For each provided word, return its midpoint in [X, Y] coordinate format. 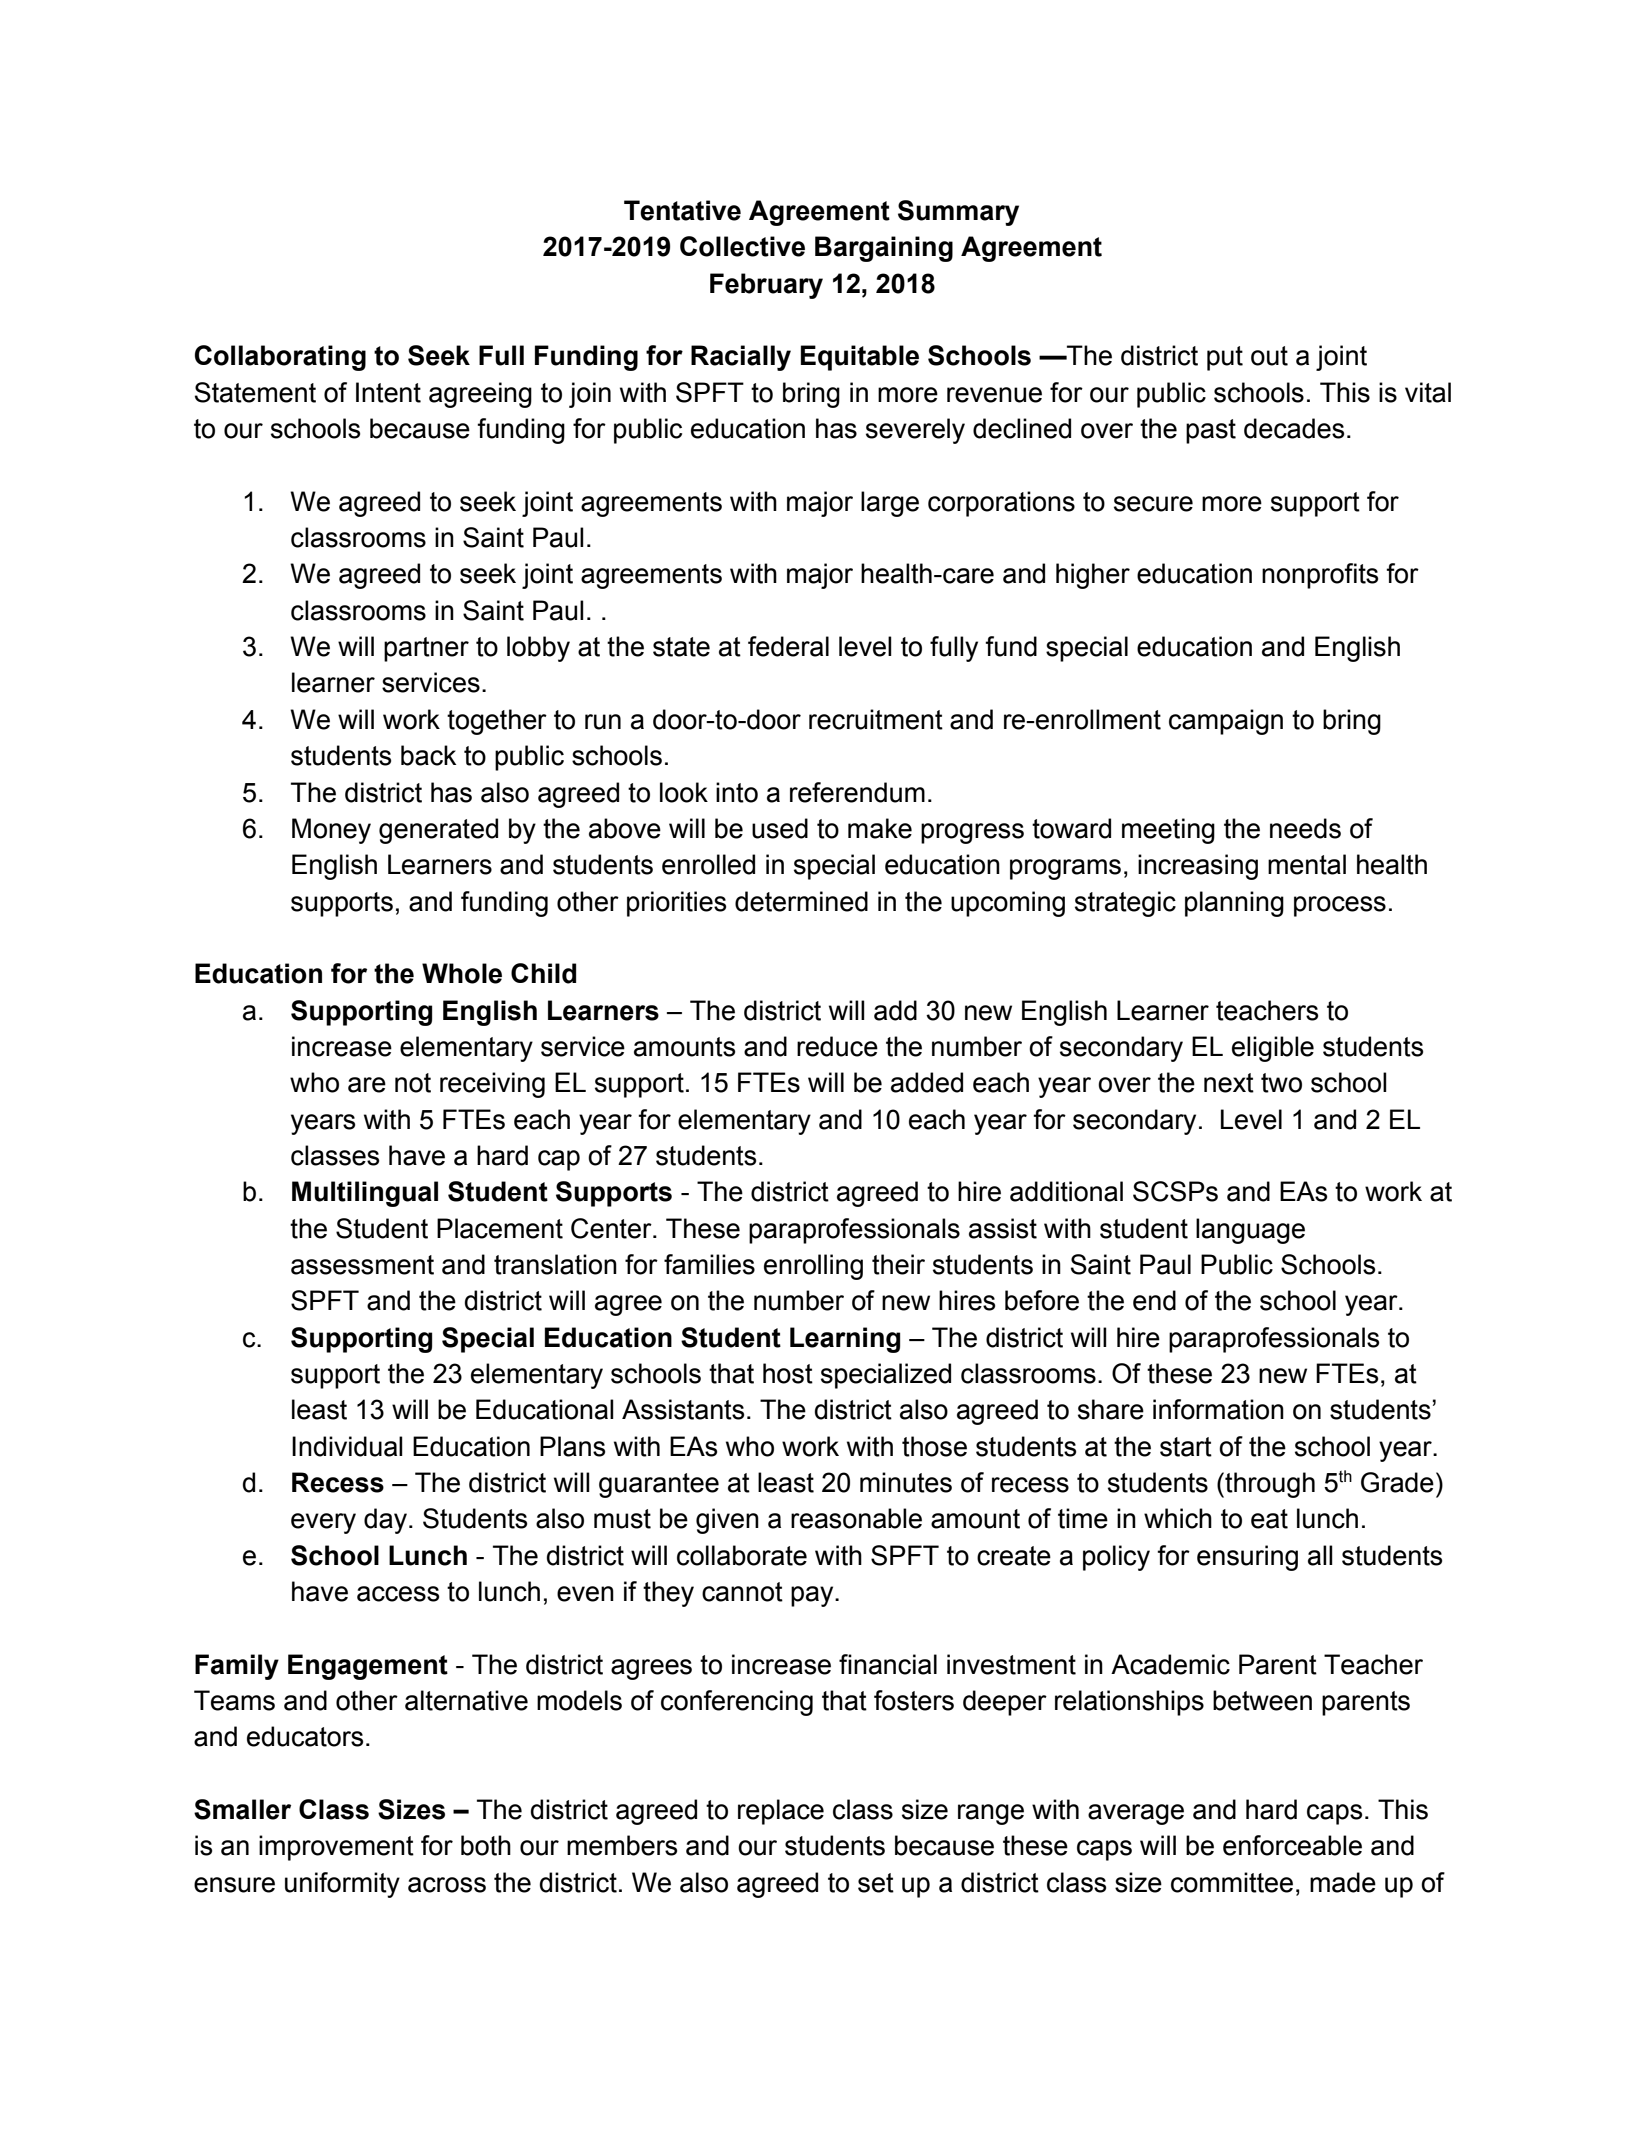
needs [1305, 828]
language [1250, 1231]
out [1269, 356]
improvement [336, 1848]
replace [781, 1812]
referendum [857, 792]
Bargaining [884, 249]
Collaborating [280, 358]
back [428, 755]
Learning [845, 1340]
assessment [362, 1265]
